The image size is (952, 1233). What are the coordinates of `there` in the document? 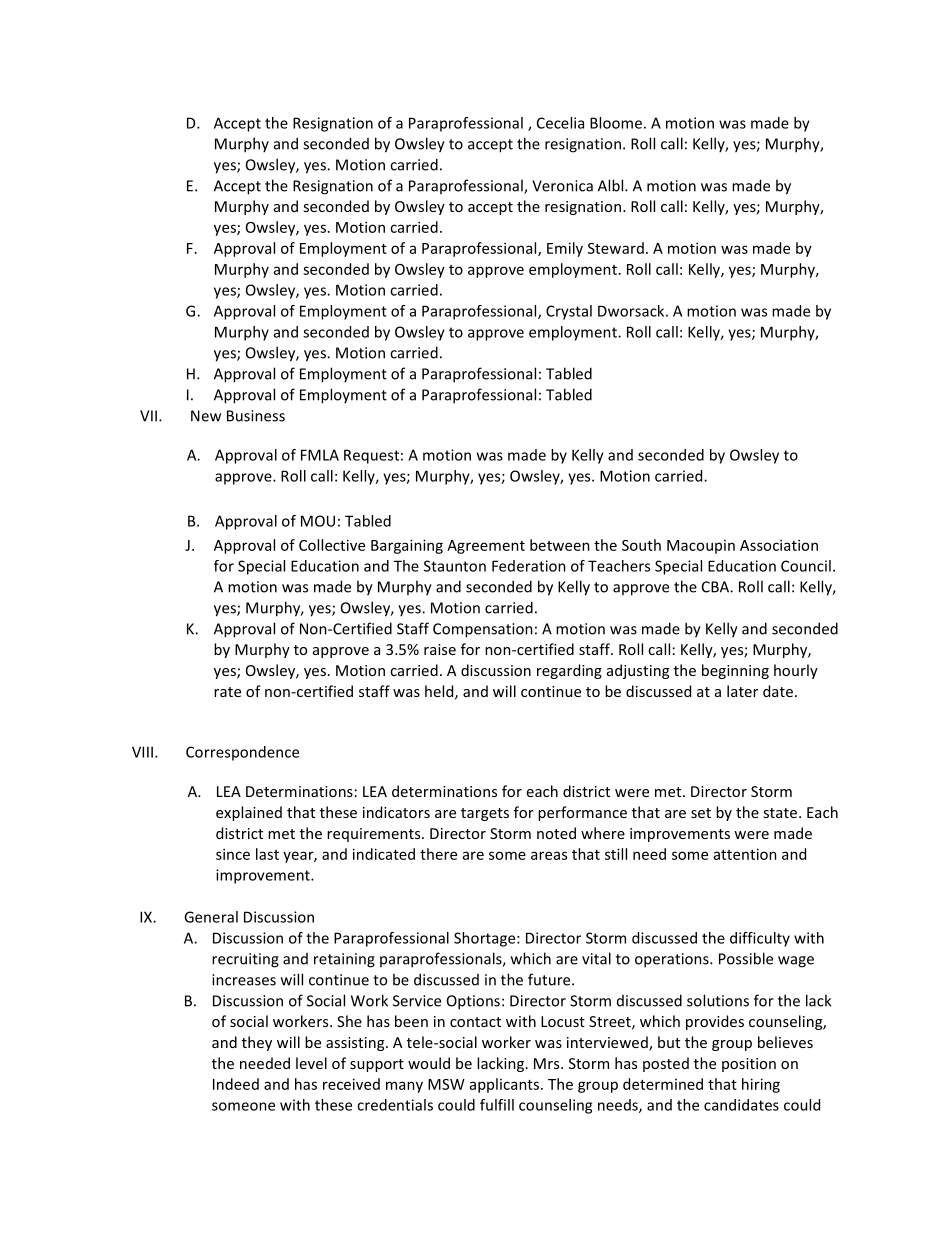 It's located at (438, 854).
